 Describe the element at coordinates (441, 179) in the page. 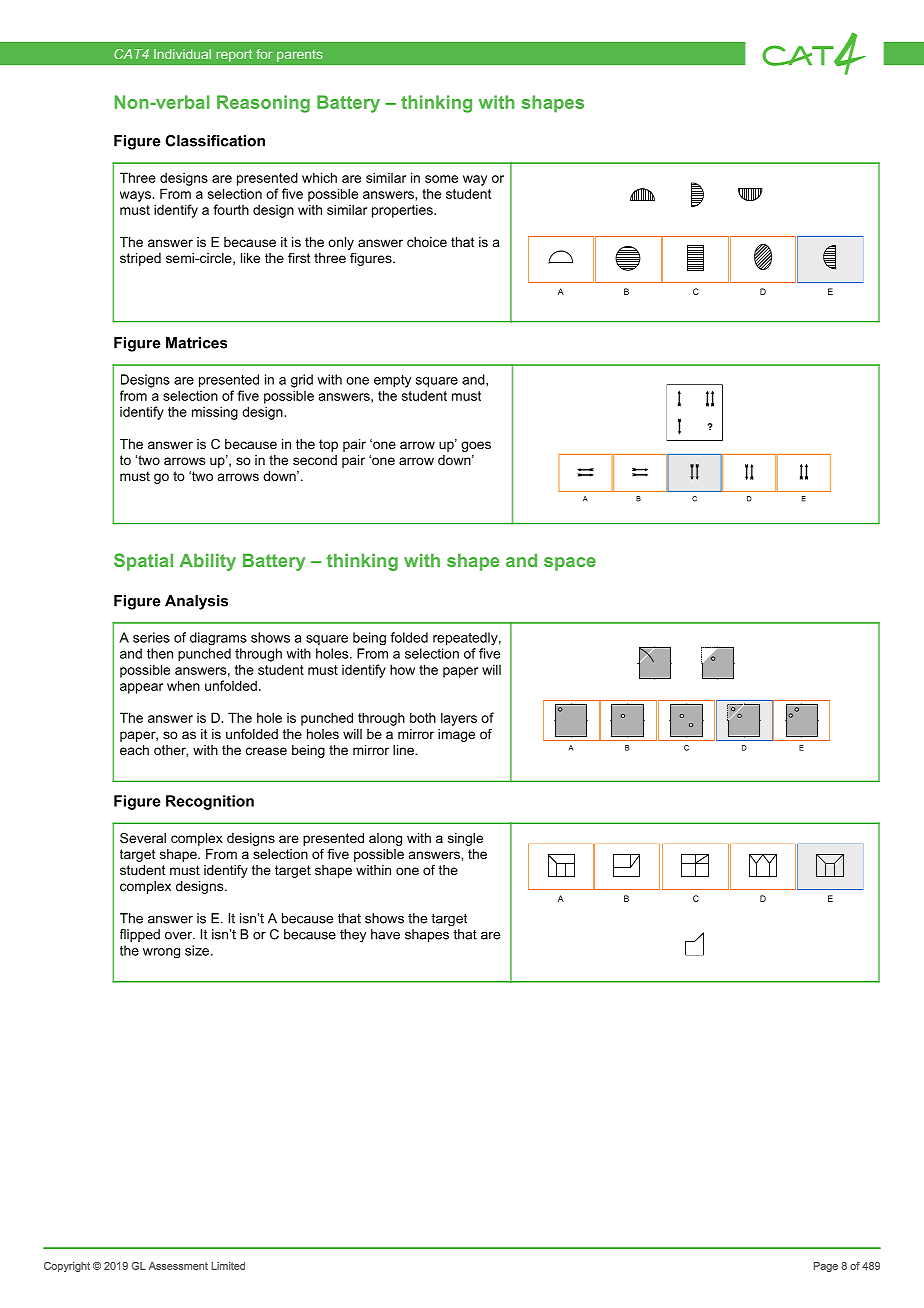

I see `some` at that location.
